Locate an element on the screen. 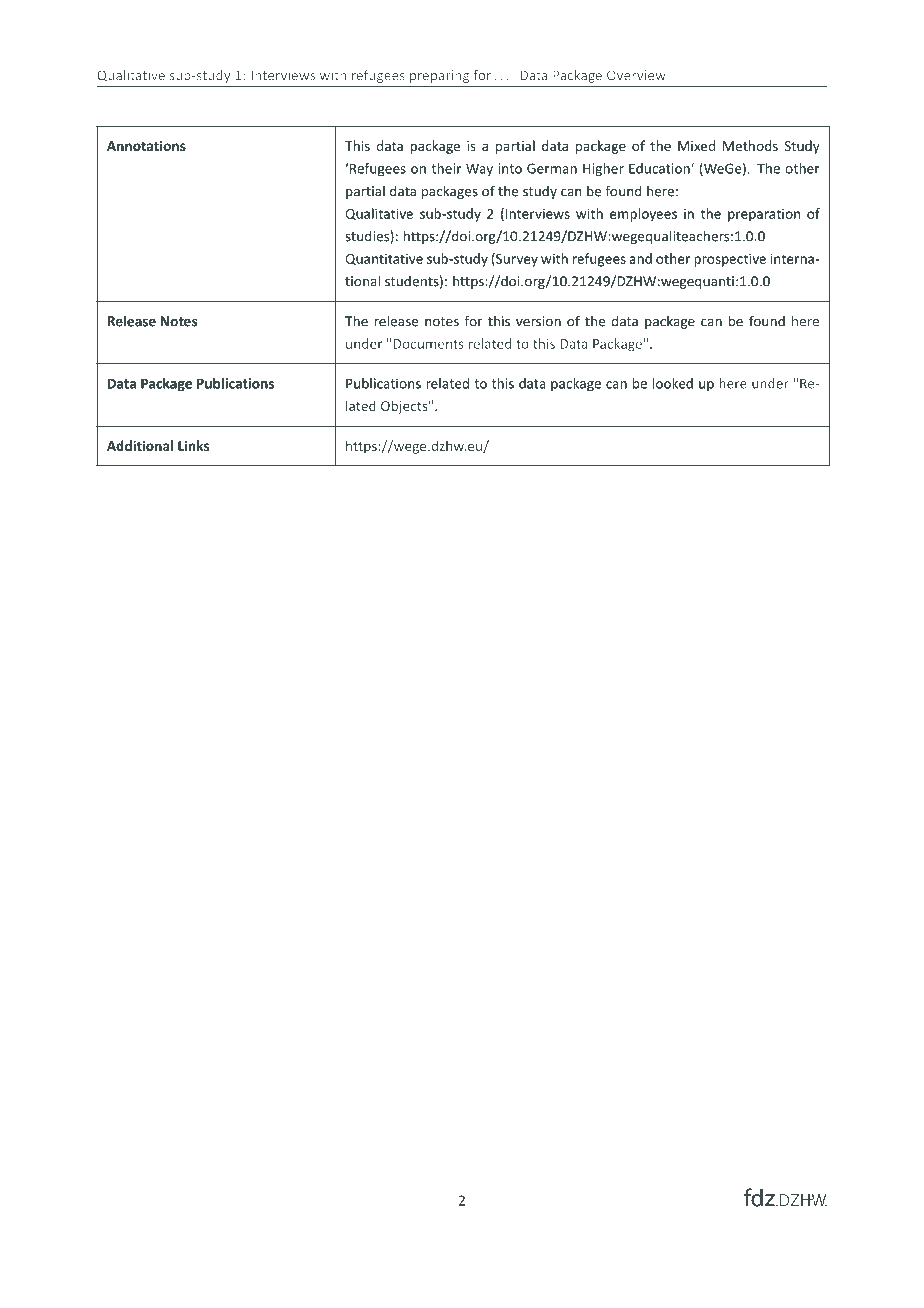 Image resolution: width=924 pixels, height=1308 pixels. Quantitative is located at coordinates (384, 259).
